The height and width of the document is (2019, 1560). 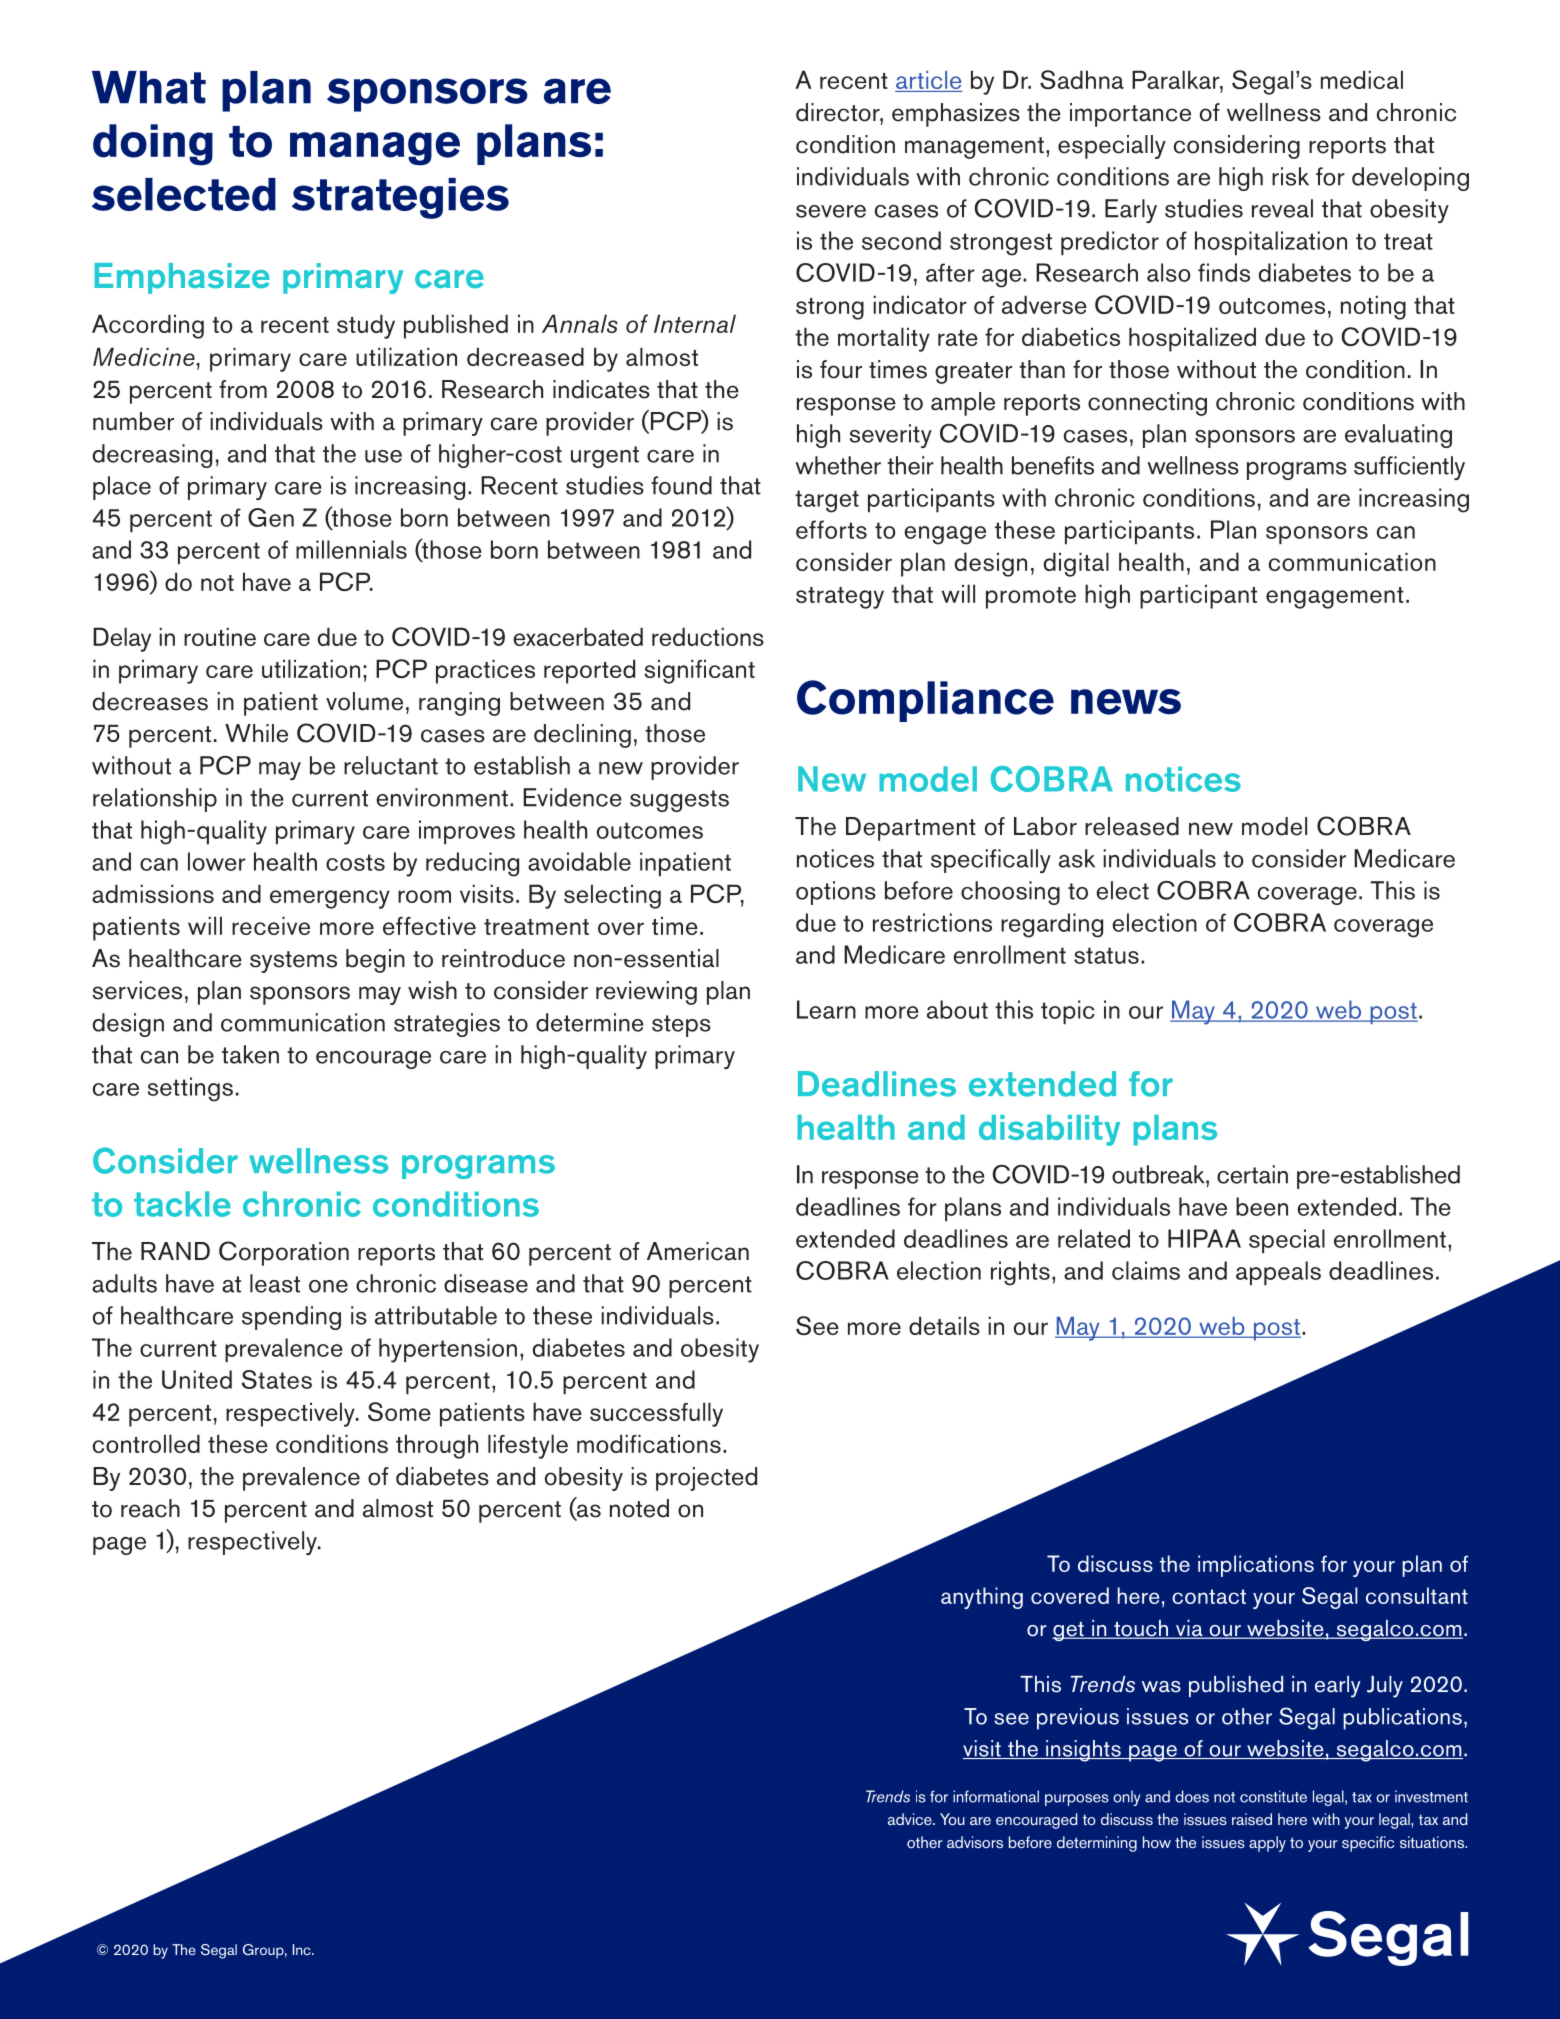 What do you see at coordinates (150, 1508) in the document?
I see `reach` at bounding box center [150, 1508].
